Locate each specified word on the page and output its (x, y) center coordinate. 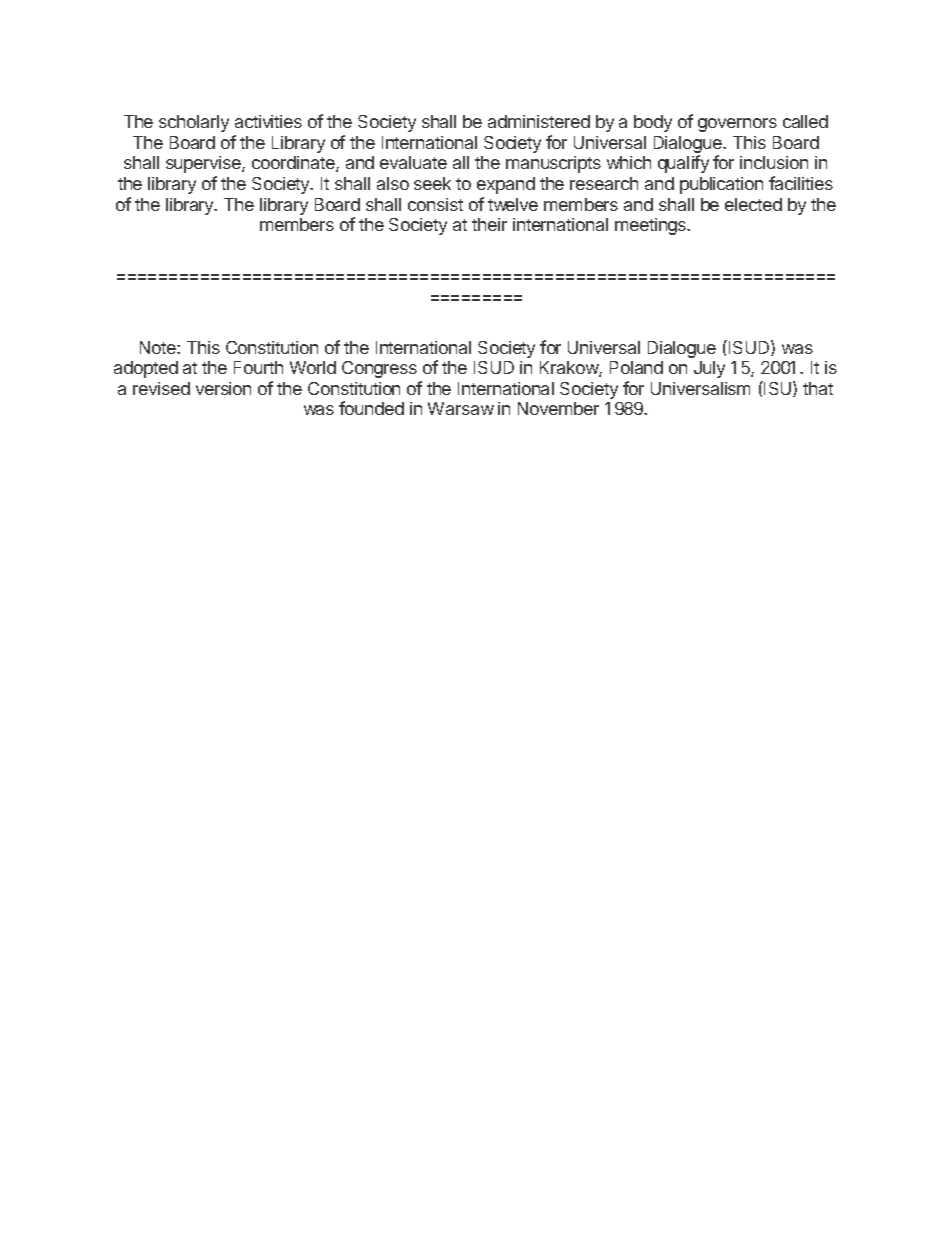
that (818, 388)
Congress (379, 369)
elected (753, 204)
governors (737, 125)
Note (159, 347)
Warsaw (461, 408)
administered (539, 121)
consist (435, 204)
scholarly (194, 123)
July (709, 369)
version (223, 388)
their (489, 224)
